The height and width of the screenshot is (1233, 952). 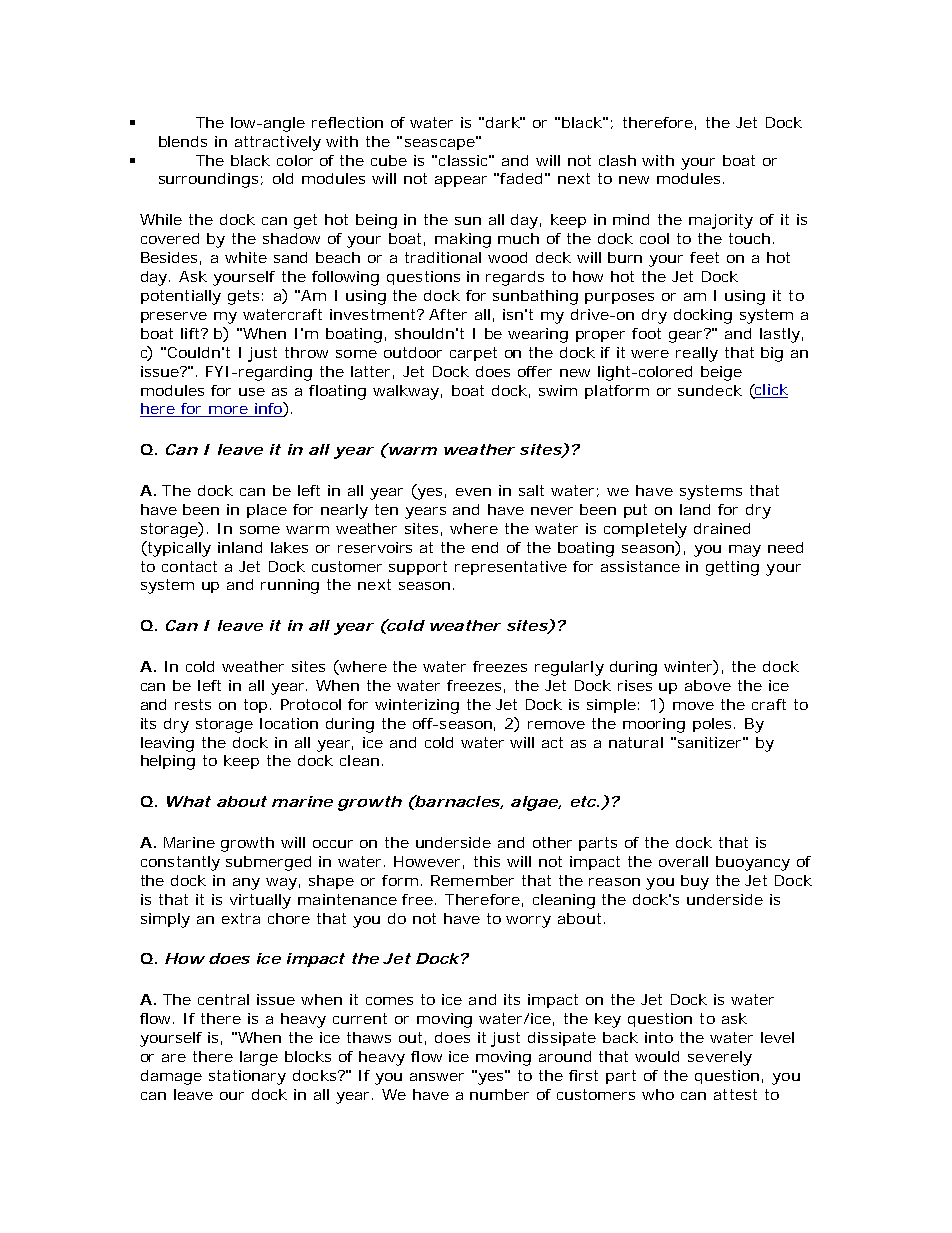 What do you see at coordinates (247, 1077) in the screenshot?
I see `stationary` at bounding box center [247, 1077].
